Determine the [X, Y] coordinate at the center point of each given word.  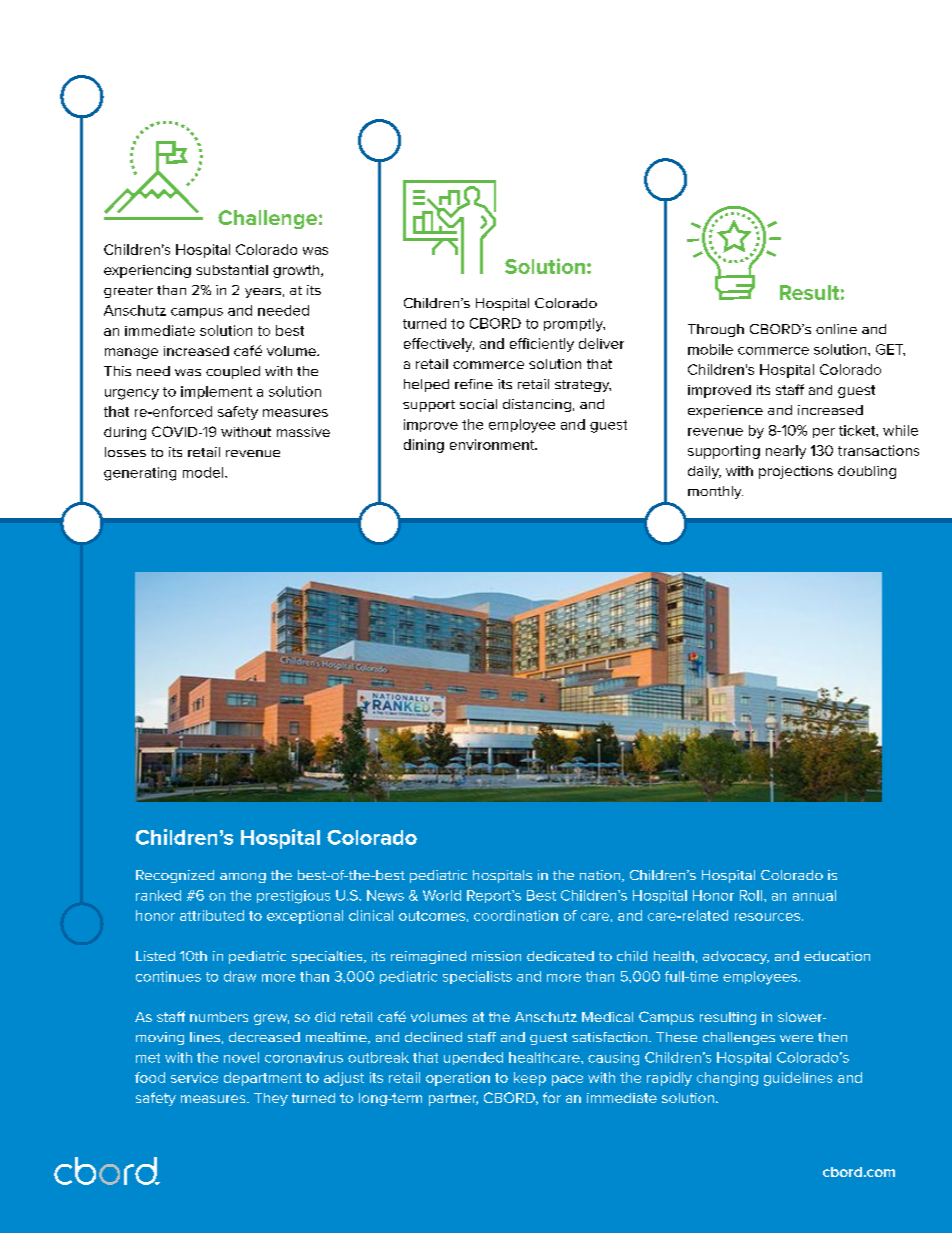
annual [814, 895]
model [203, 472]
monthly [715, 492]
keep [530, 1079]
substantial [232, 270]
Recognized [175, 876]
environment [493, 444]
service [194, 1077]
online [836, 329]
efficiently [542, 345]
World [442, 895]
